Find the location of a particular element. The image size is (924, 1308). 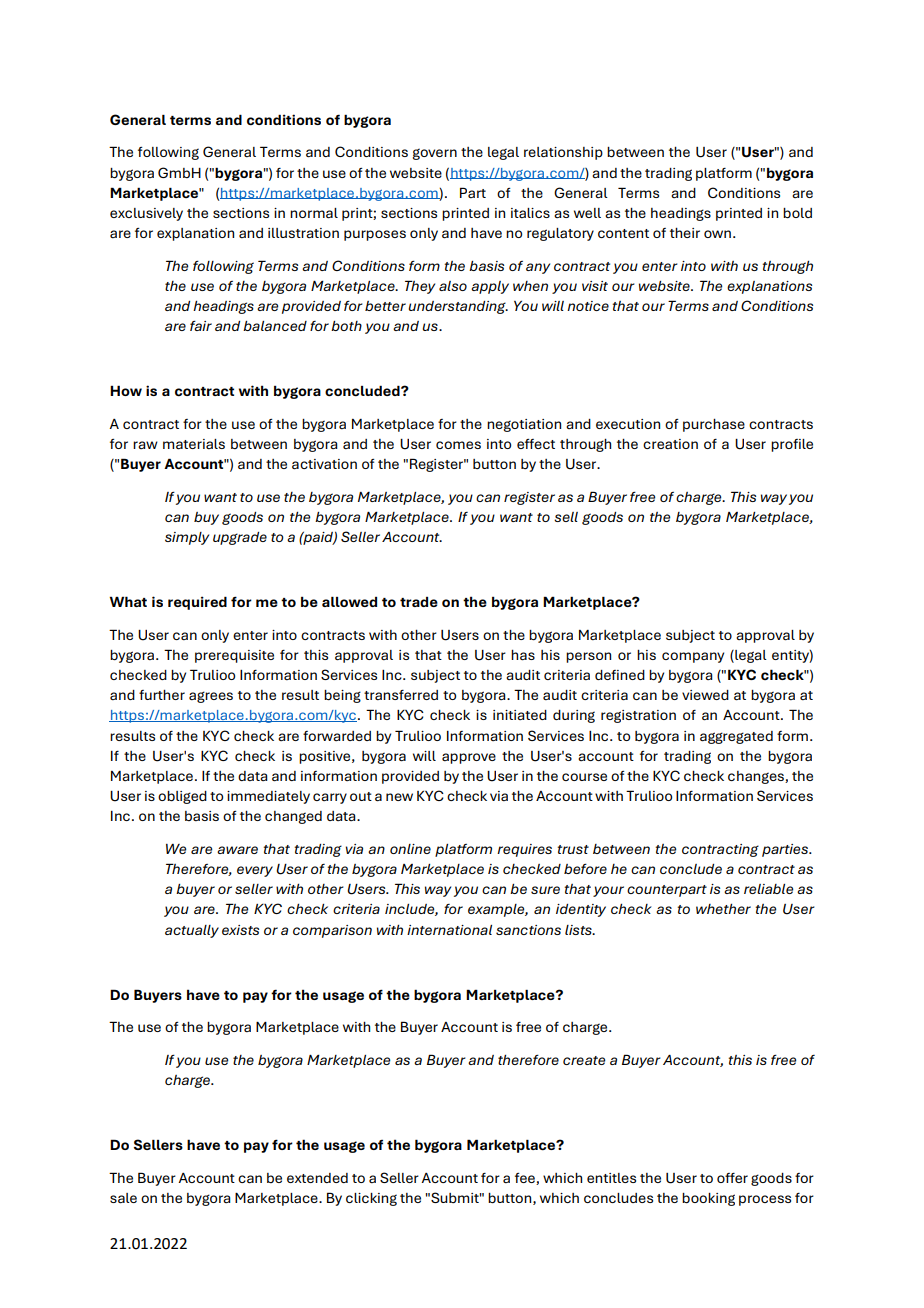

own is located at coordinates (717, 234).
